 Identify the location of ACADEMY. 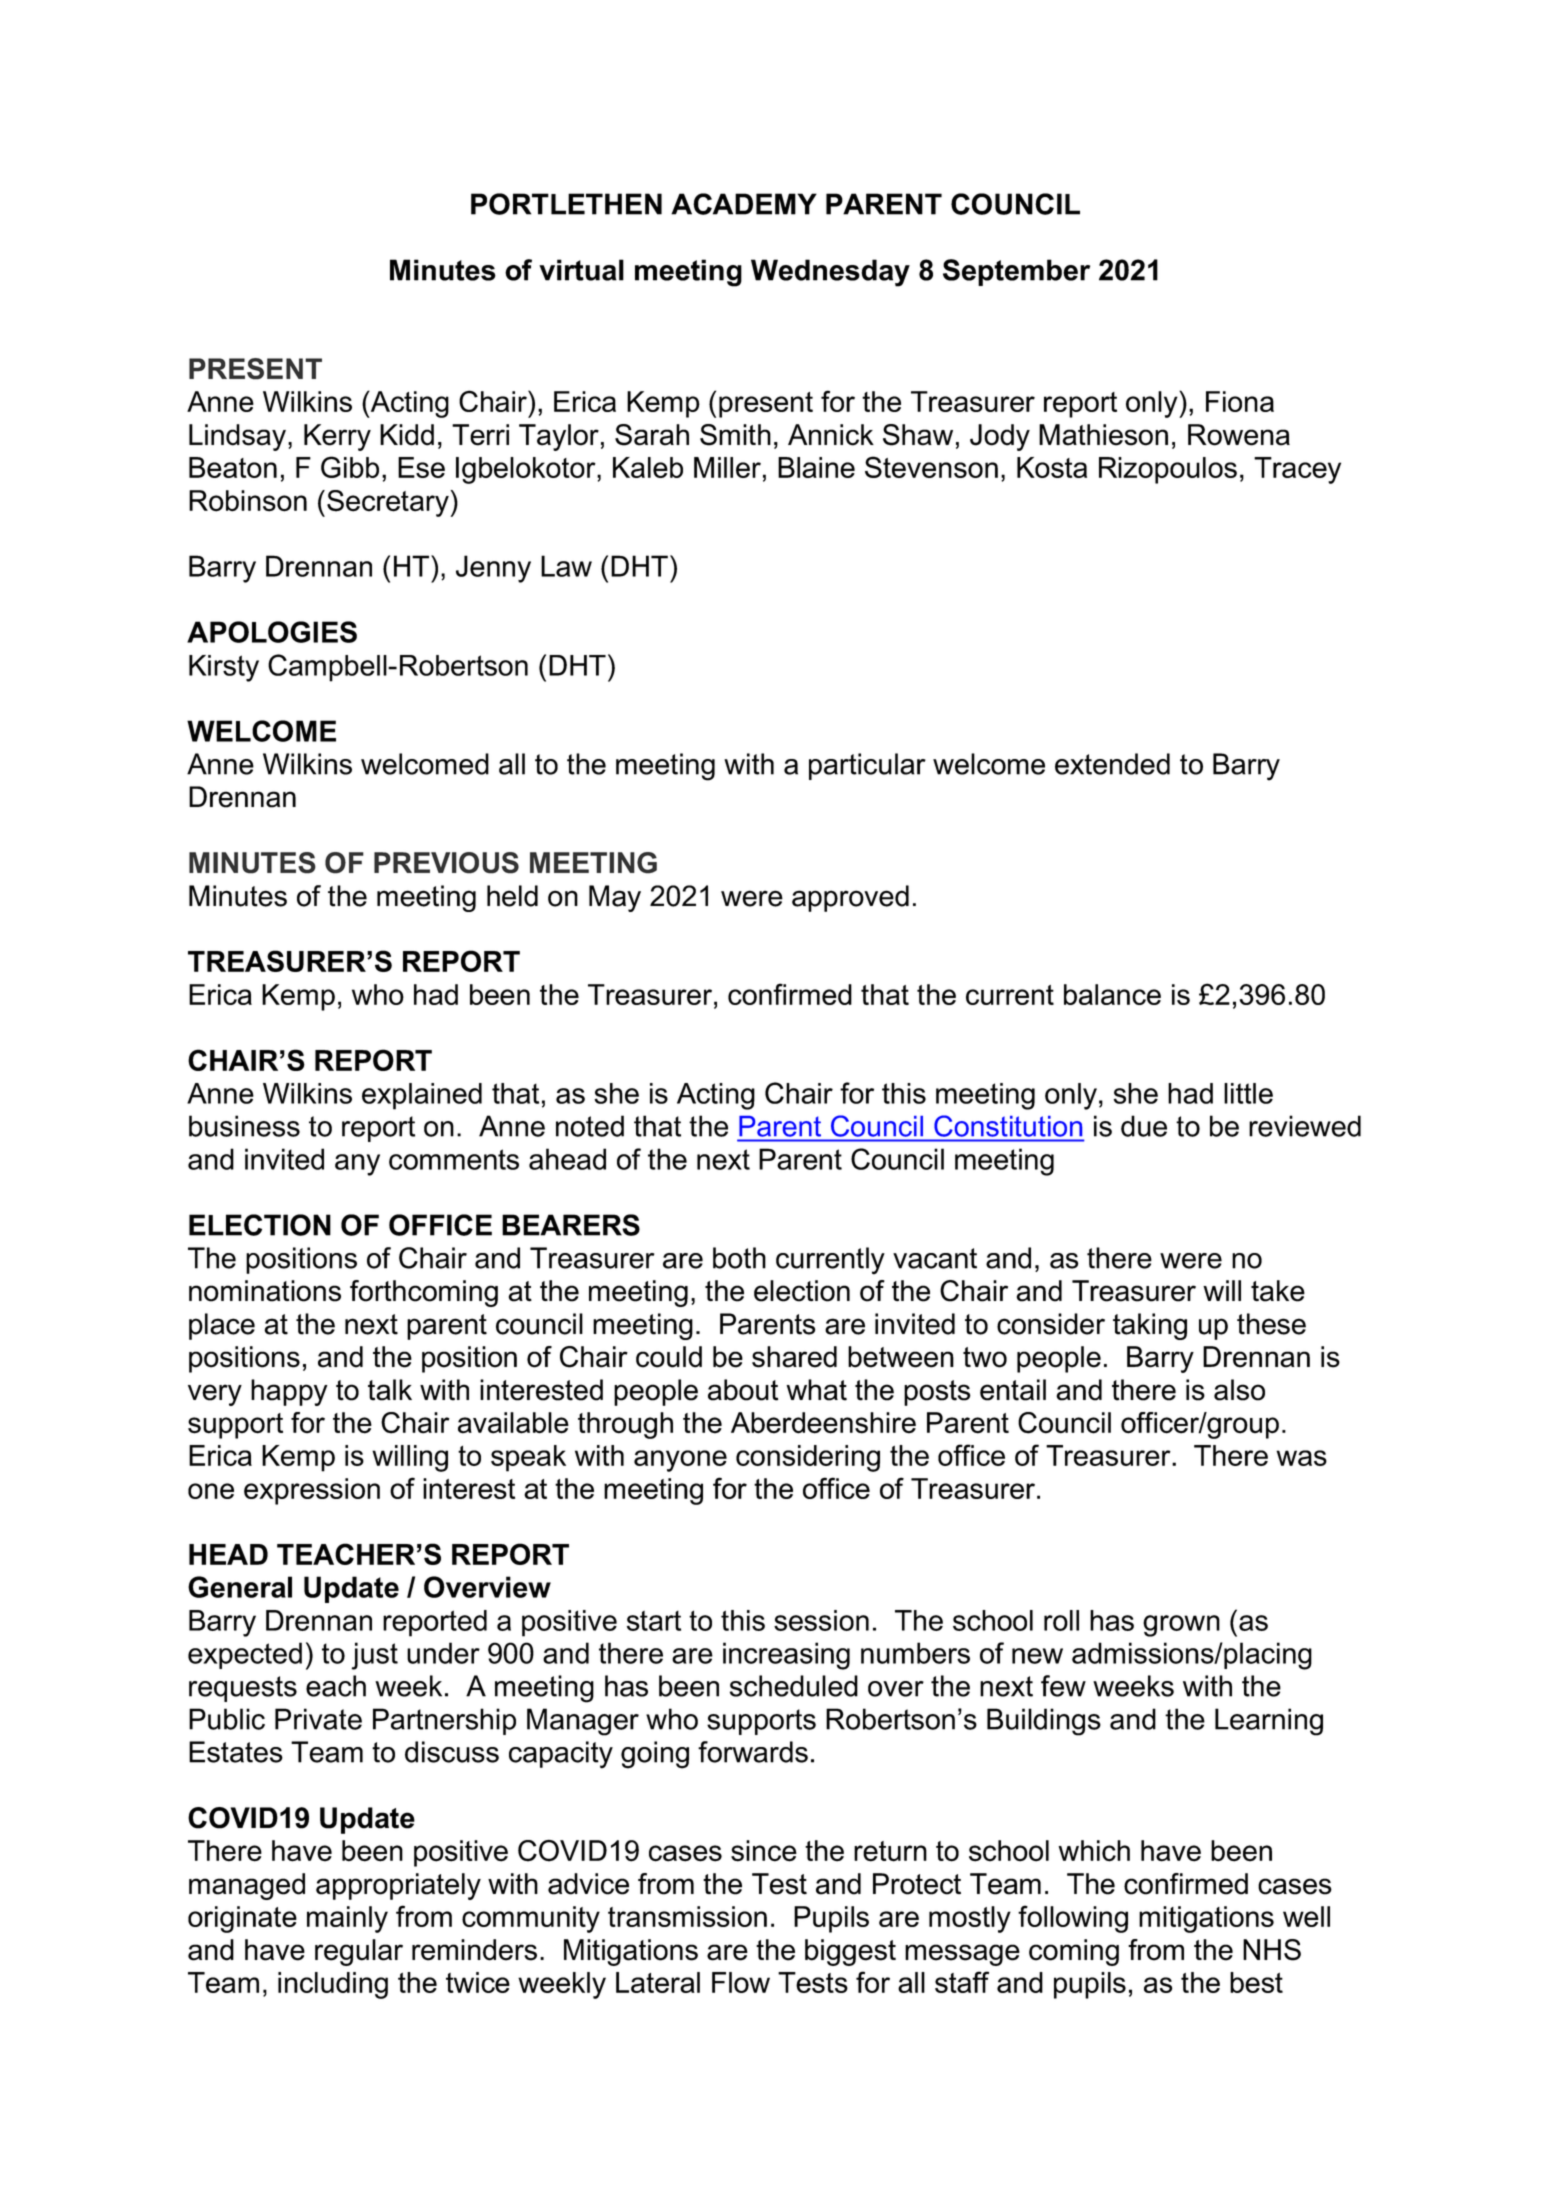
(744, 204).
